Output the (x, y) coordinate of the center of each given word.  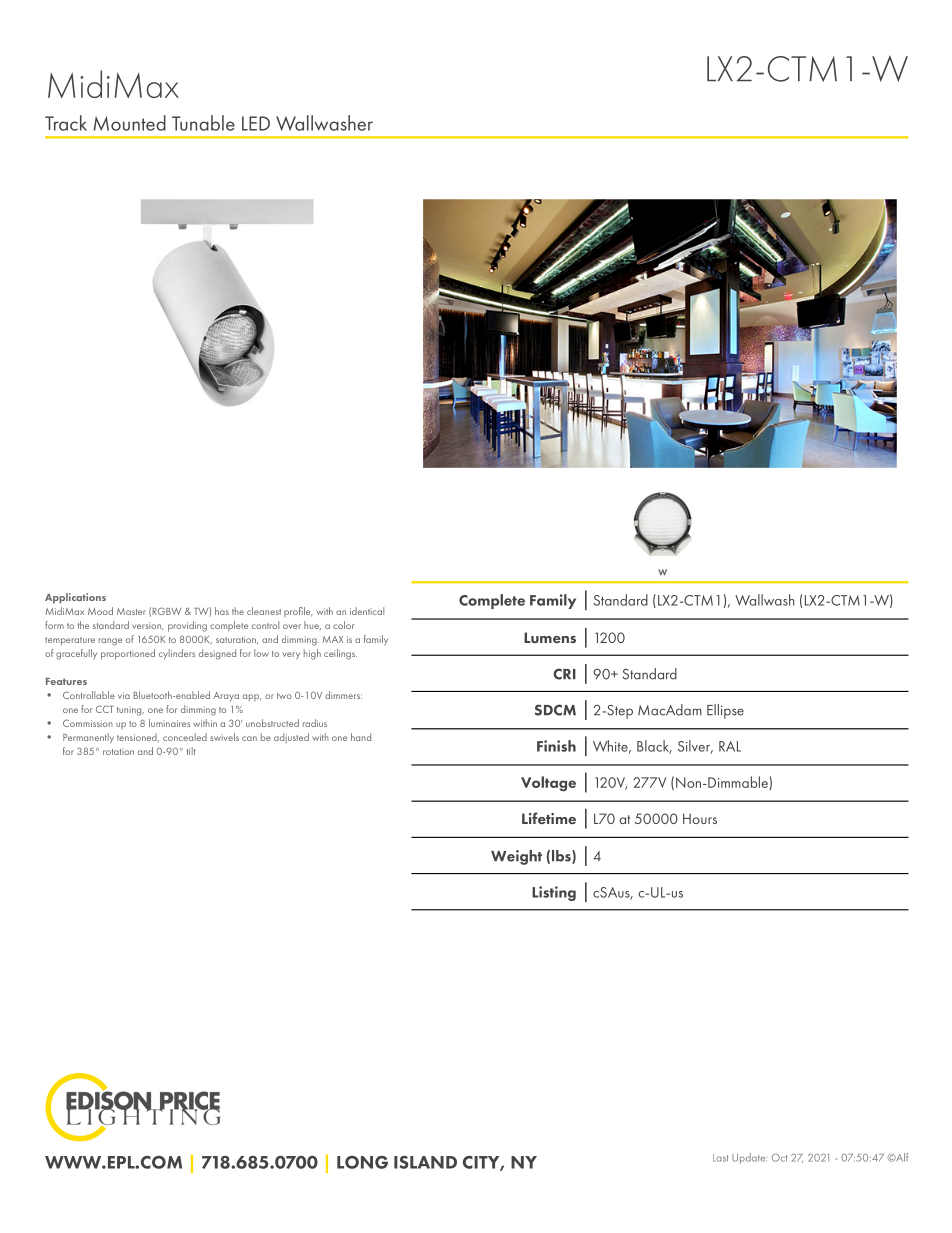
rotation (118, 751)
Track (66, 123)
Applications (75, 598)
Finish (556, 746)
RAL (730, 746)
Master (131, 611)
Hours (700, 818)
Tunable (203, 123)
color (344, 625)
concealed (185, 737)
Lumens (550, 637)
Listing (554, 893)
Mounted (129, 123)
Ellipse (725, 711)
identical (367, 611)
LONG (362, 1162)
